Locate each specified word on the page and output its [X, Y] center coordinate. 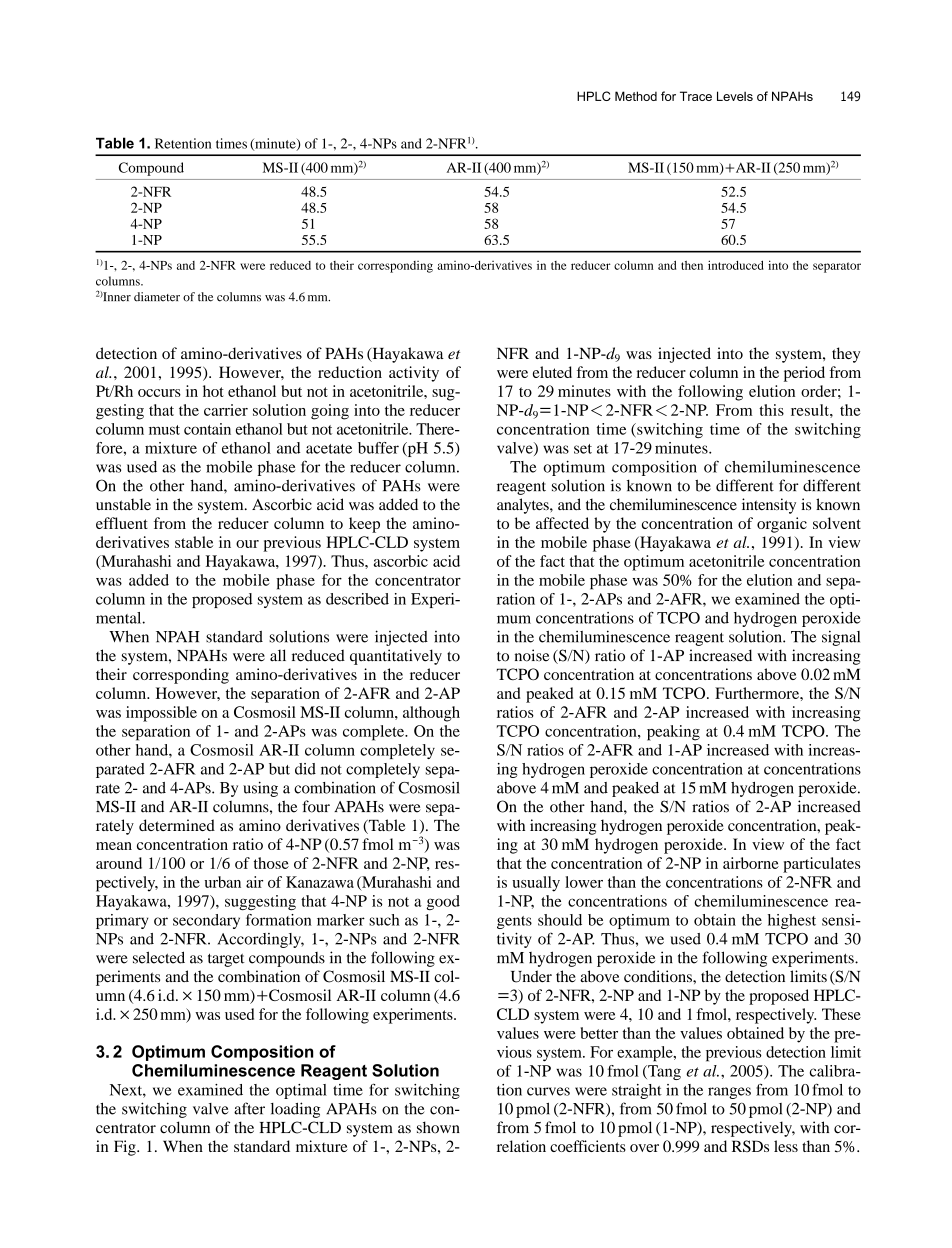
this [771, 410]
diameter [157, 297]
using [260, 789]
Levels [735, 96]
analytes [524, 506]
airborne [751, 863]
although [431, 714]
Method [636, 96]
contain [207, 429]
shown [438, 1127]
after [249, 1108]
